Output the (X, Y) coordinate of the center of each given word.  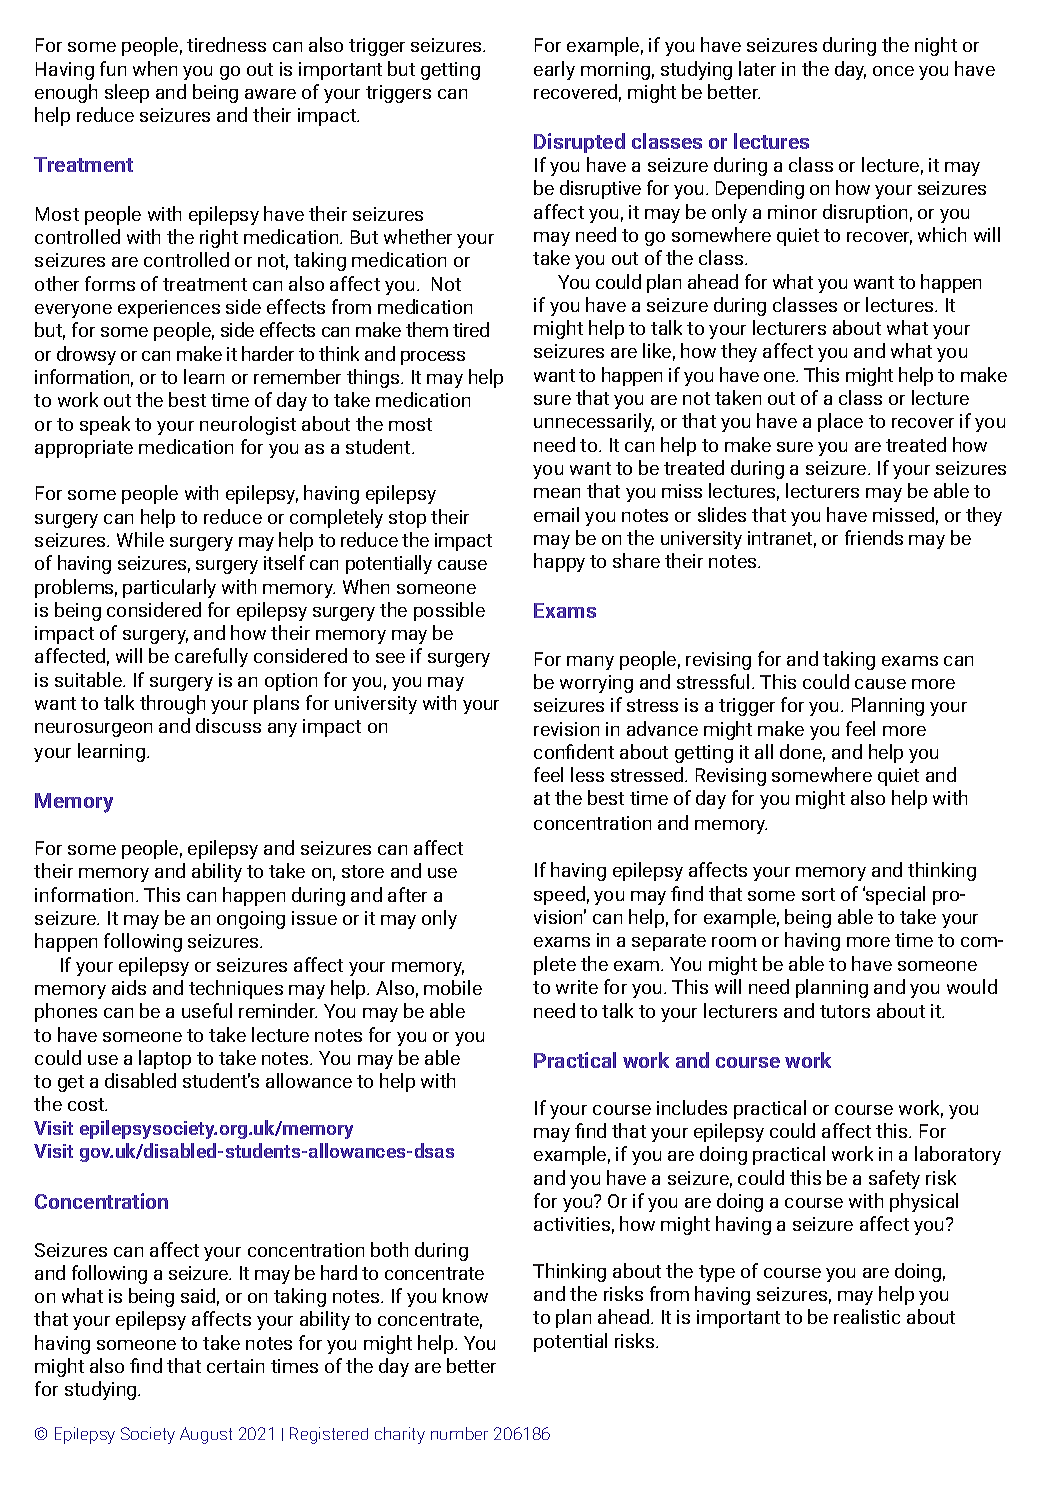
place (840, 422)
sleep (127, 93)
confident (574, 751)
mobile (453, 987)
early (554, 70)
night (936, 46)
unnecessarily (594, 422)
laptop (165, 1059)
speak (105, 425)
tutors (845, 1011)
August (206, 1435)
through (172, 704)
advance (662, 728)
